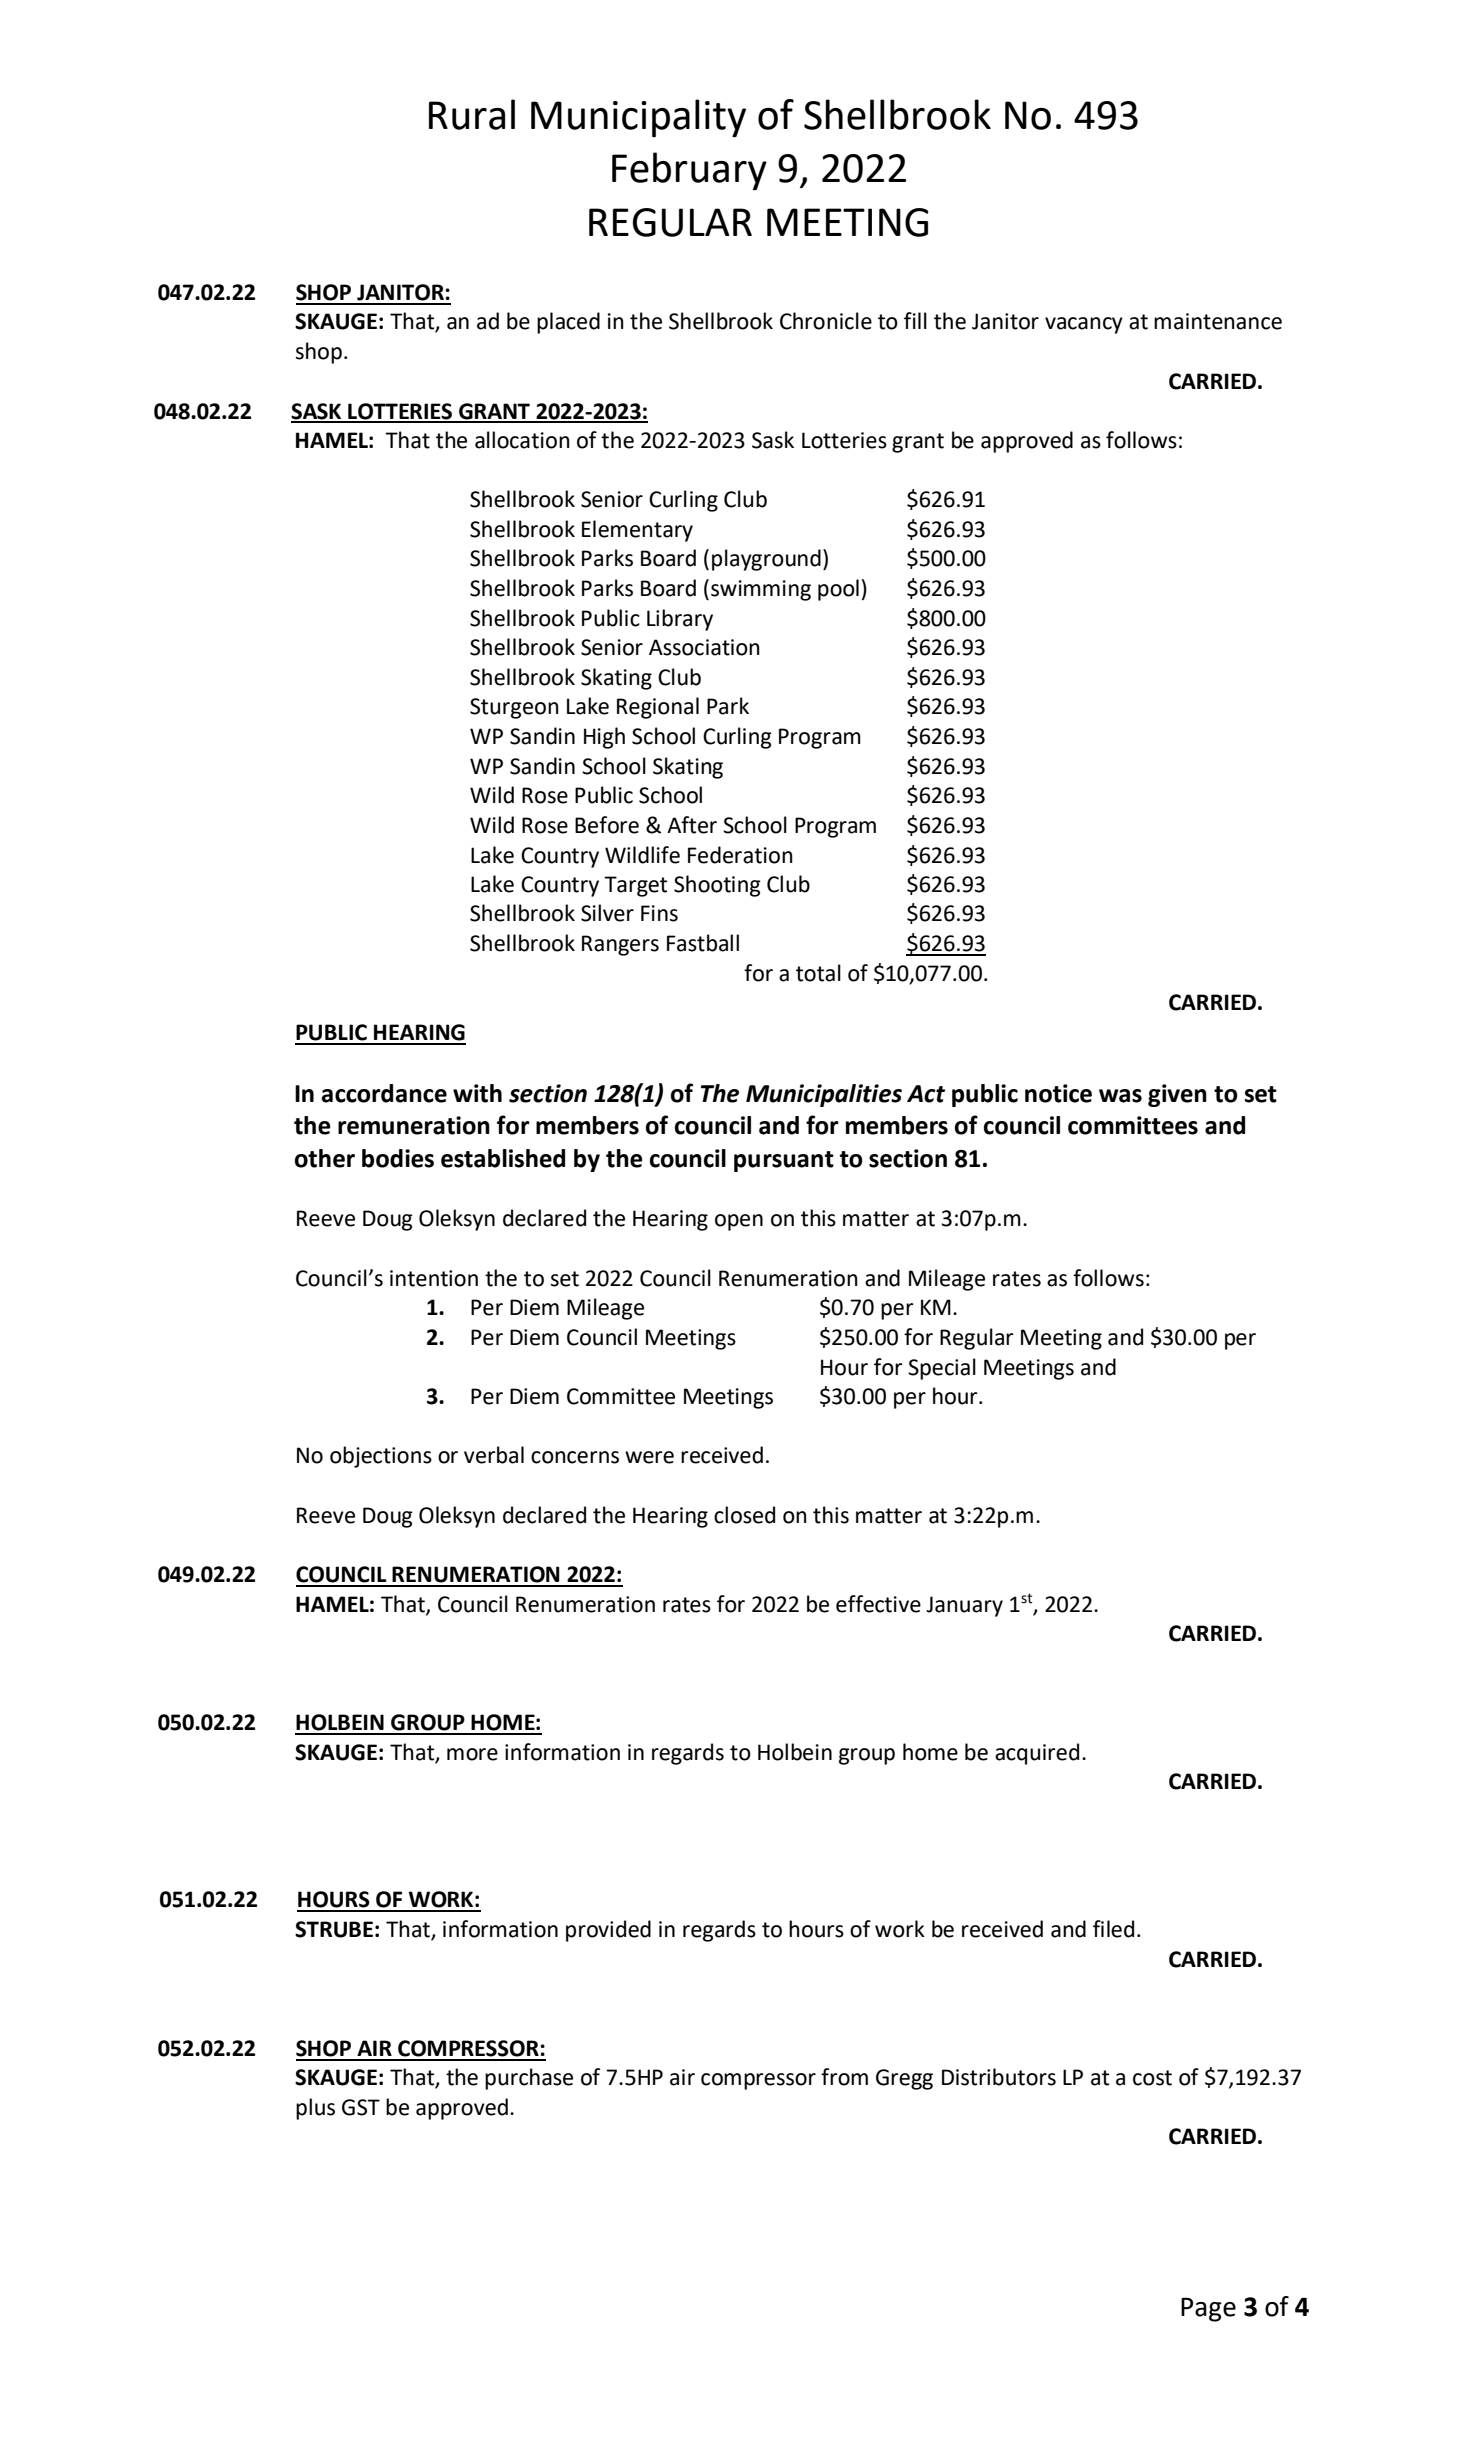  I want to click on vacancy, so click(1084, 325).
